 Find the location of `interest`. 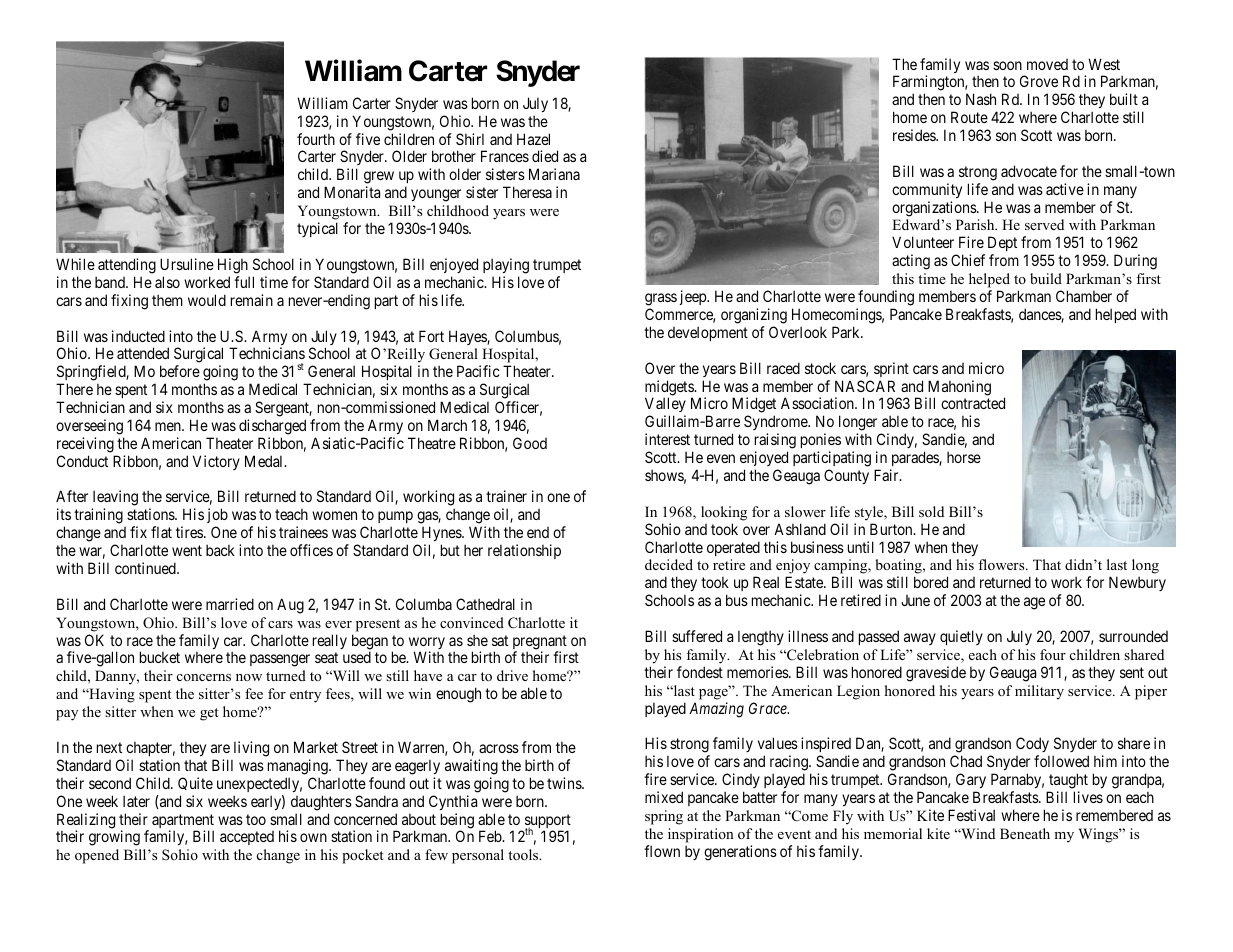

interest is located at coordinates (667, 439).
